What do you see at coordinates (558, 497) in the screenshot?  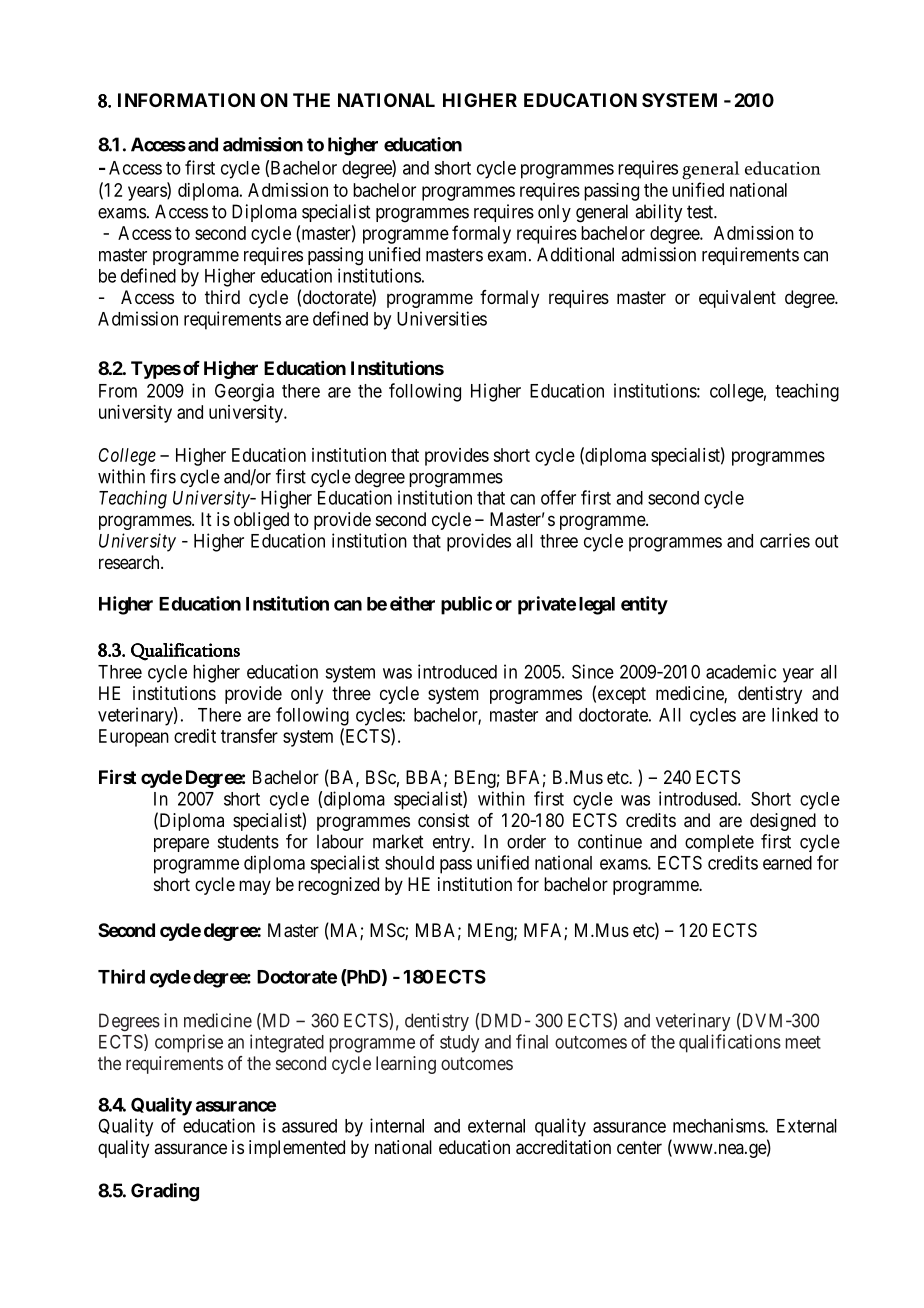 I see `offer` at bounding box center [558, 497].
